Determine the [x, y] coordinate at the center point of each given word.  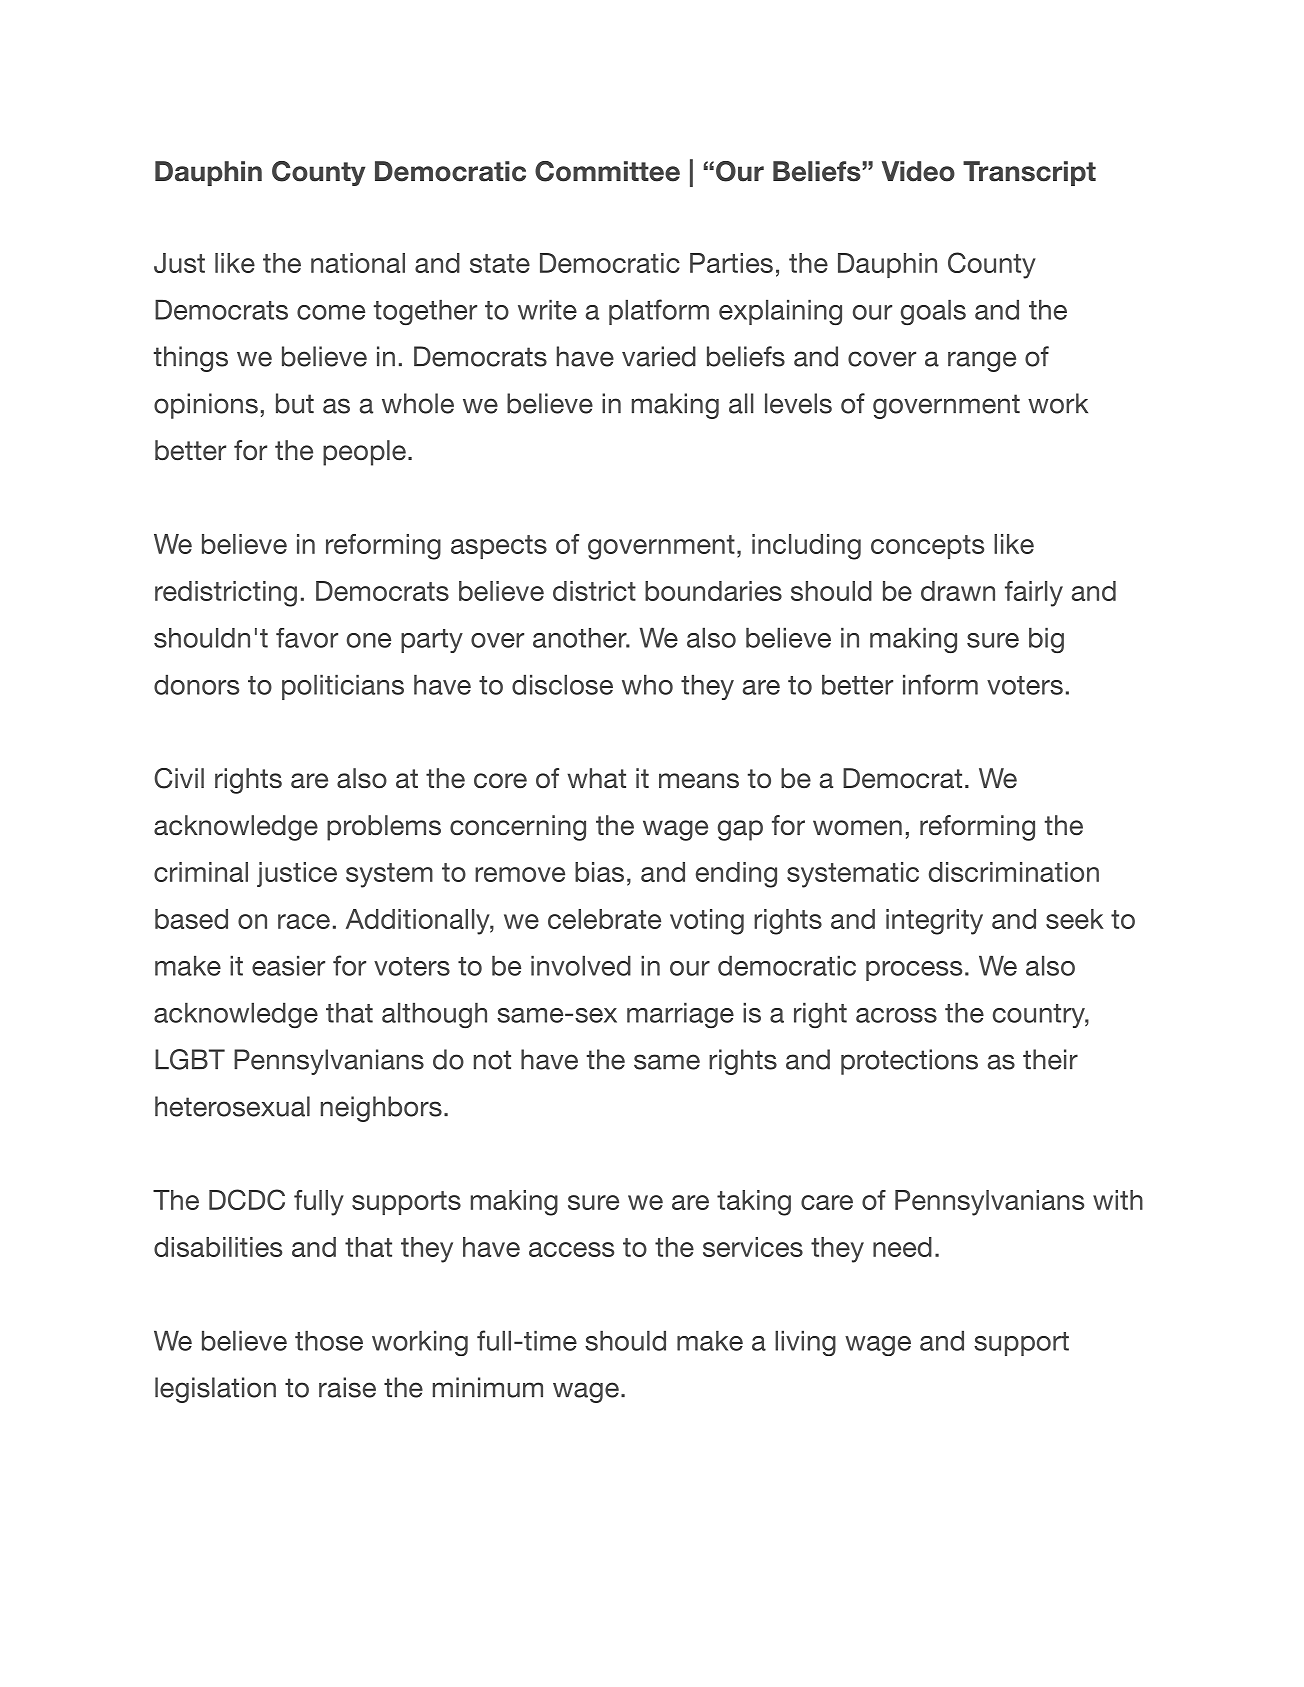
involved [581, 965]
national [358, 263]
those [329, 1340]
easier [288, 965]
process [914, 971]
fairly [1034, 594]
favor [307, 638]
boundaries [713, 591]
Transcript [1029, 173]
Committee [607, 171]
